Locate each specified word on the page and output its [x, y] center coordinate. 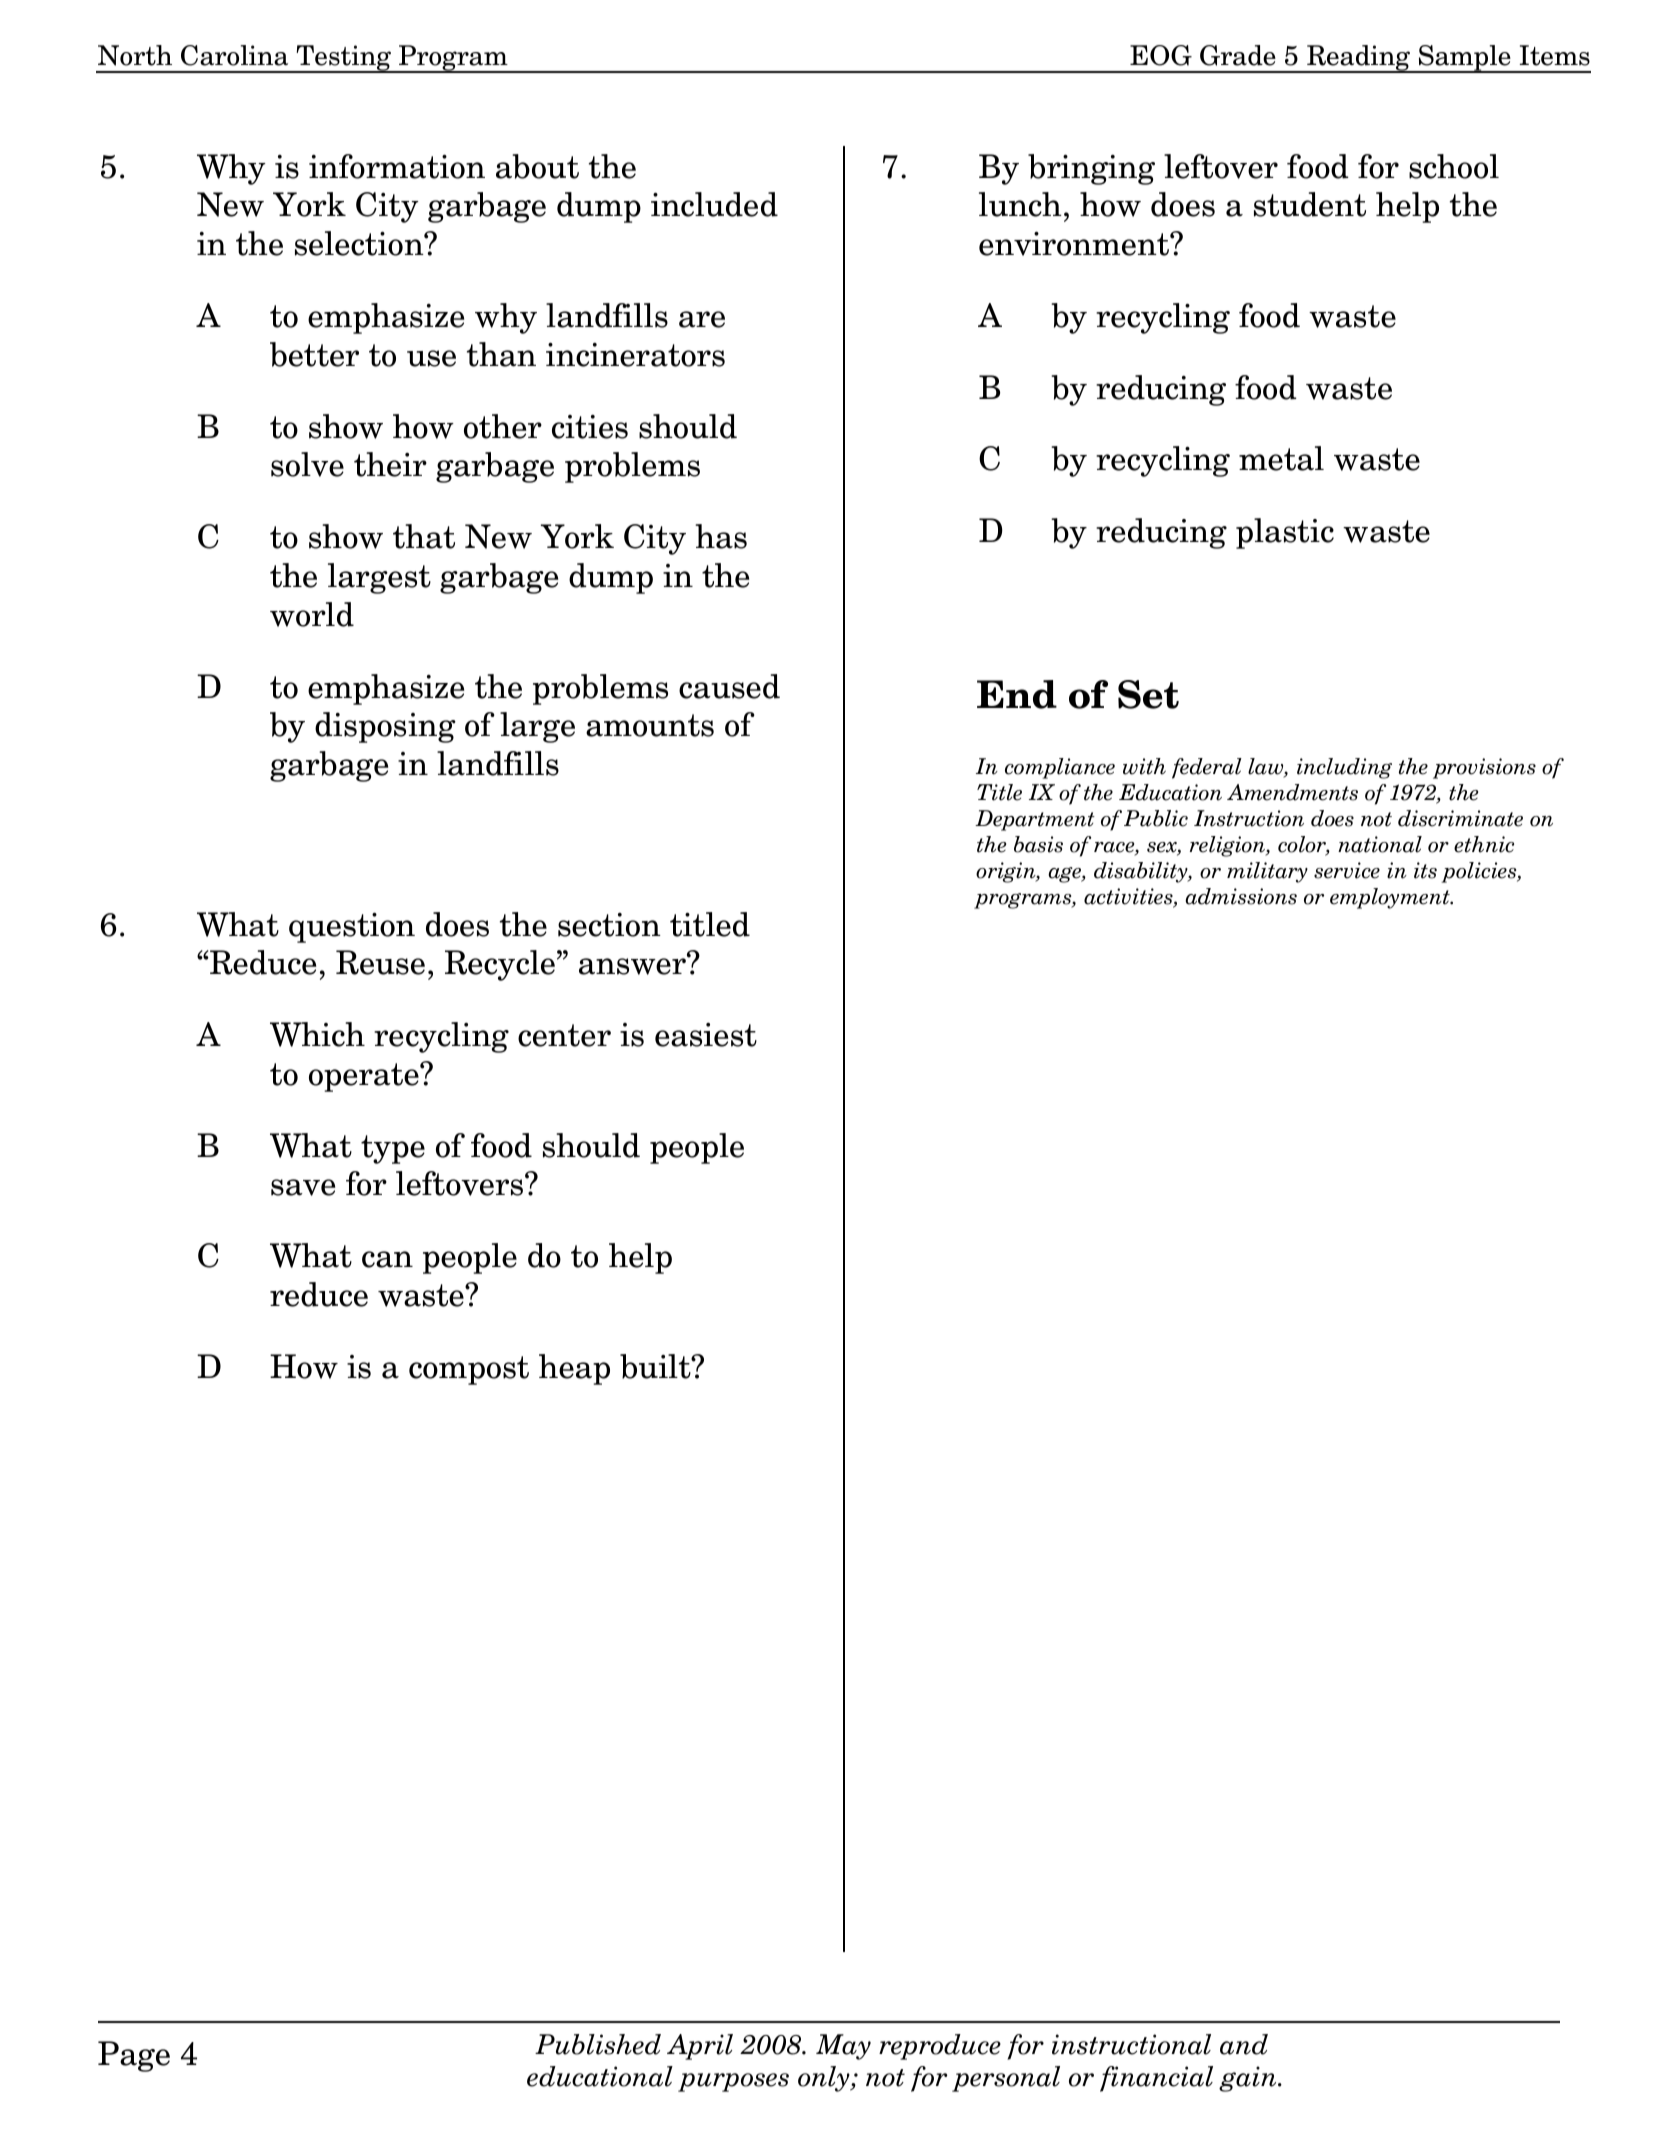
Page [134, 2056]
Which [317, 1034]
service [1347, 870]
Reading [1359, 59]
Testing [343, 59]
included [714, 204]
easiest [706, 1035]
